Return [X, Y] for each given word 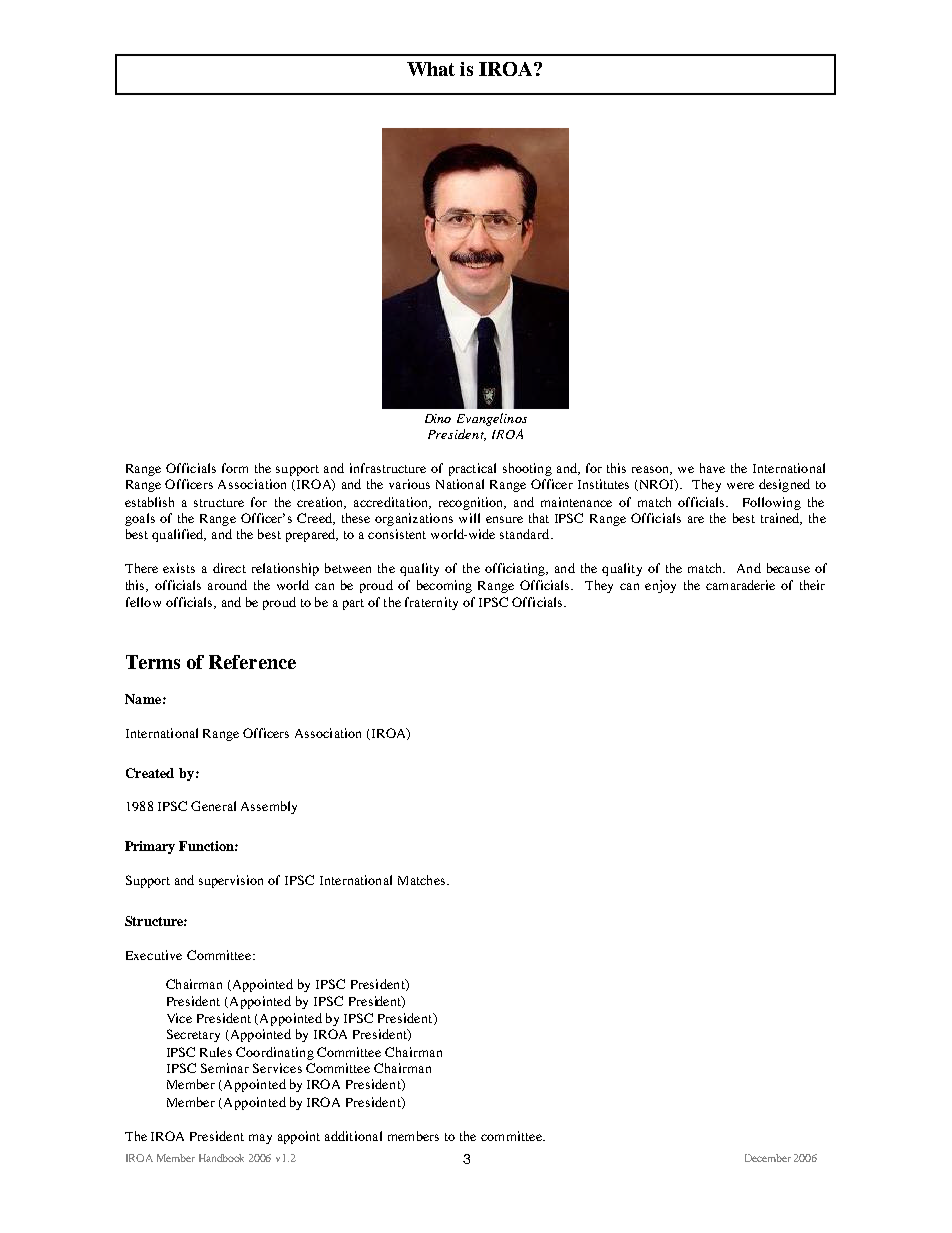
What [431, 69]
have [712, 468]
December [768, 1158]
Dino [438, 418]
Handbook [221, 1158]
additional [353, 1136]
